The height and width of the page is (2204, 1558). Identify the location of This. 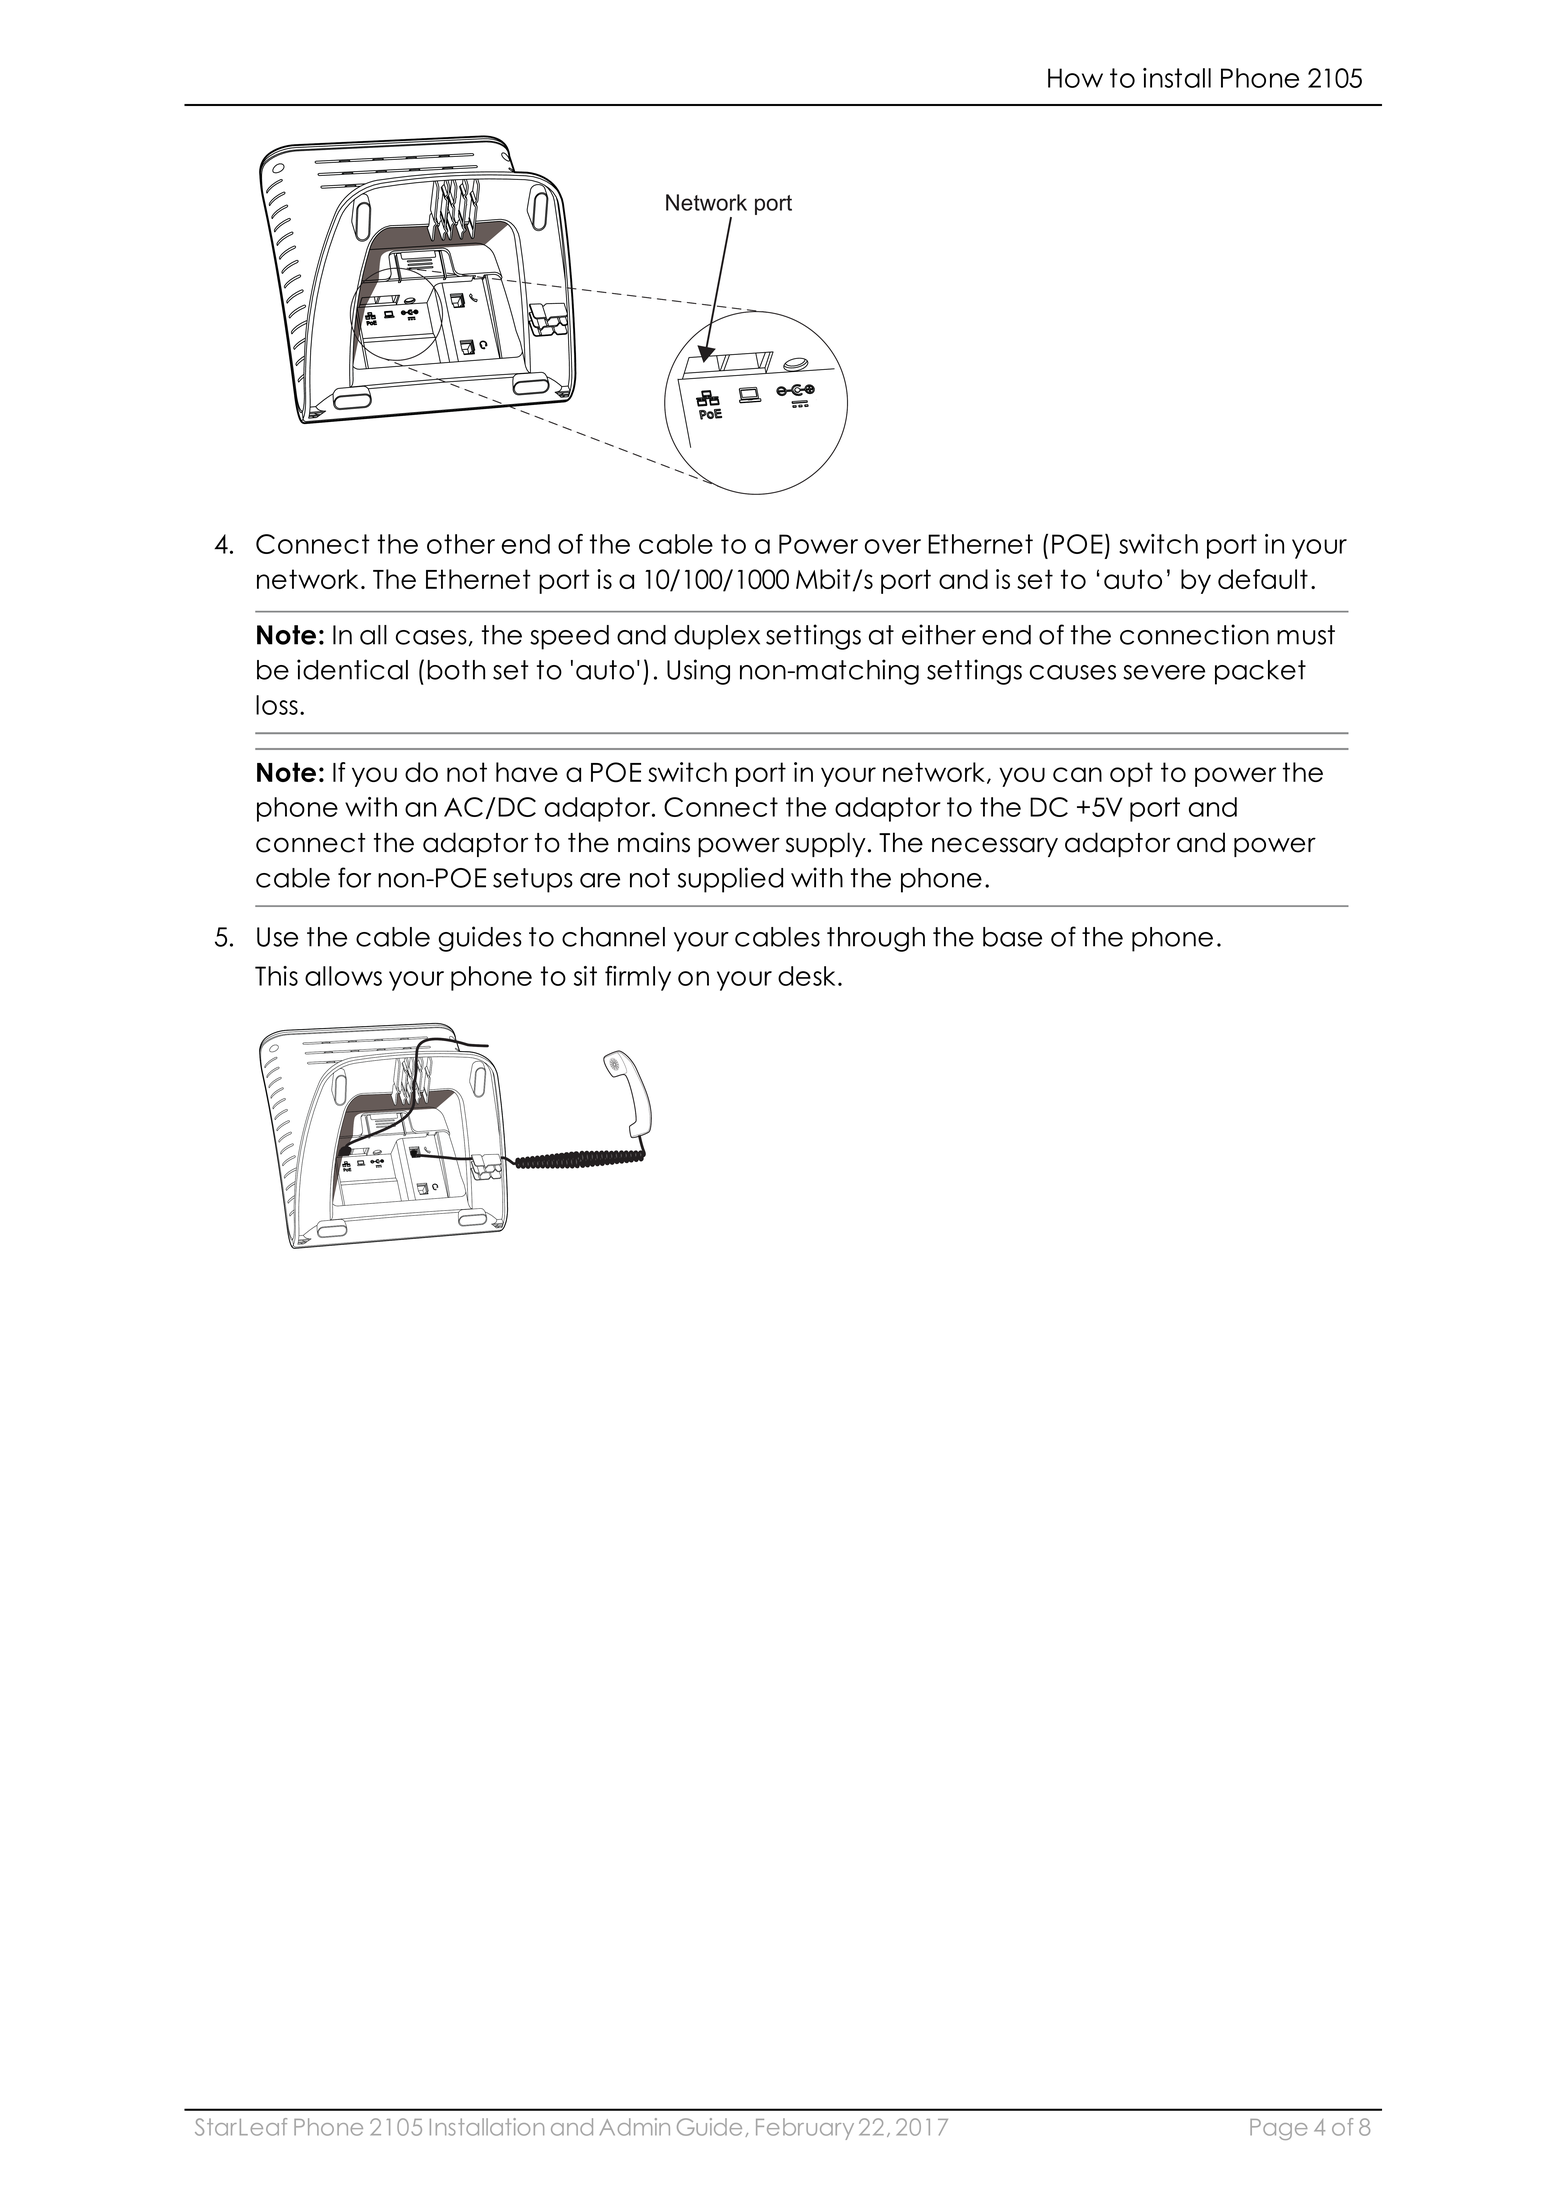
(276, 976).
